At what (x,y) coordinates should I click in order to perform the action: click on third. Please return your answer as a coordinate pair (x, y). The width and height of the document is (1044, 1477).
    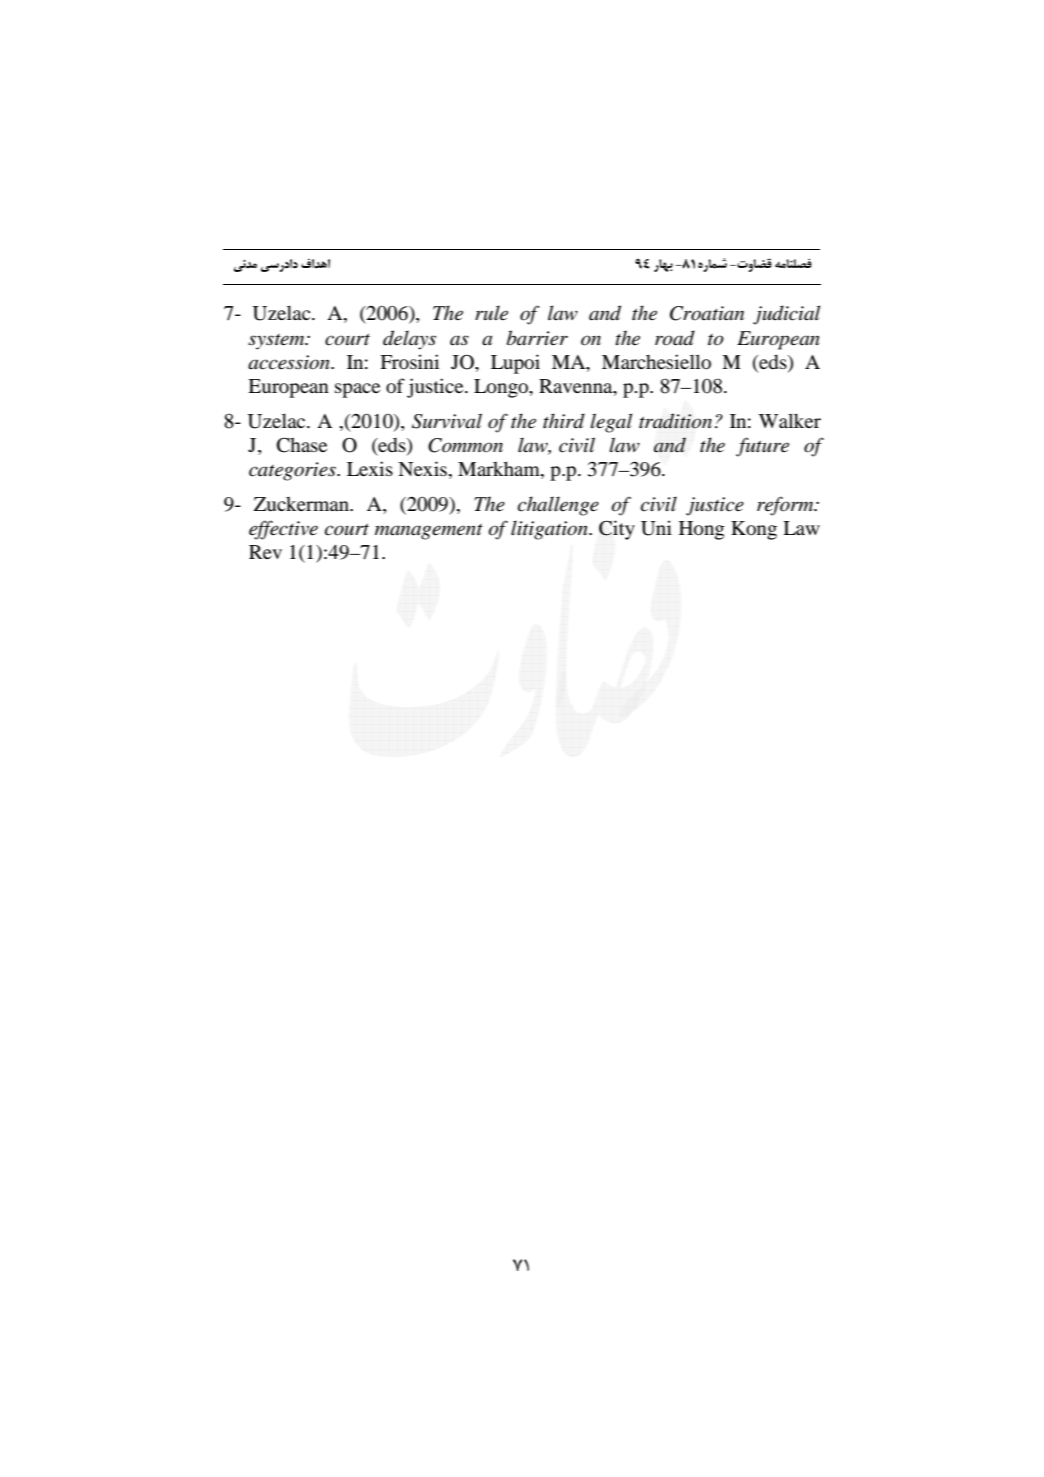
    Looking at the image, I should click on (564, 421).
